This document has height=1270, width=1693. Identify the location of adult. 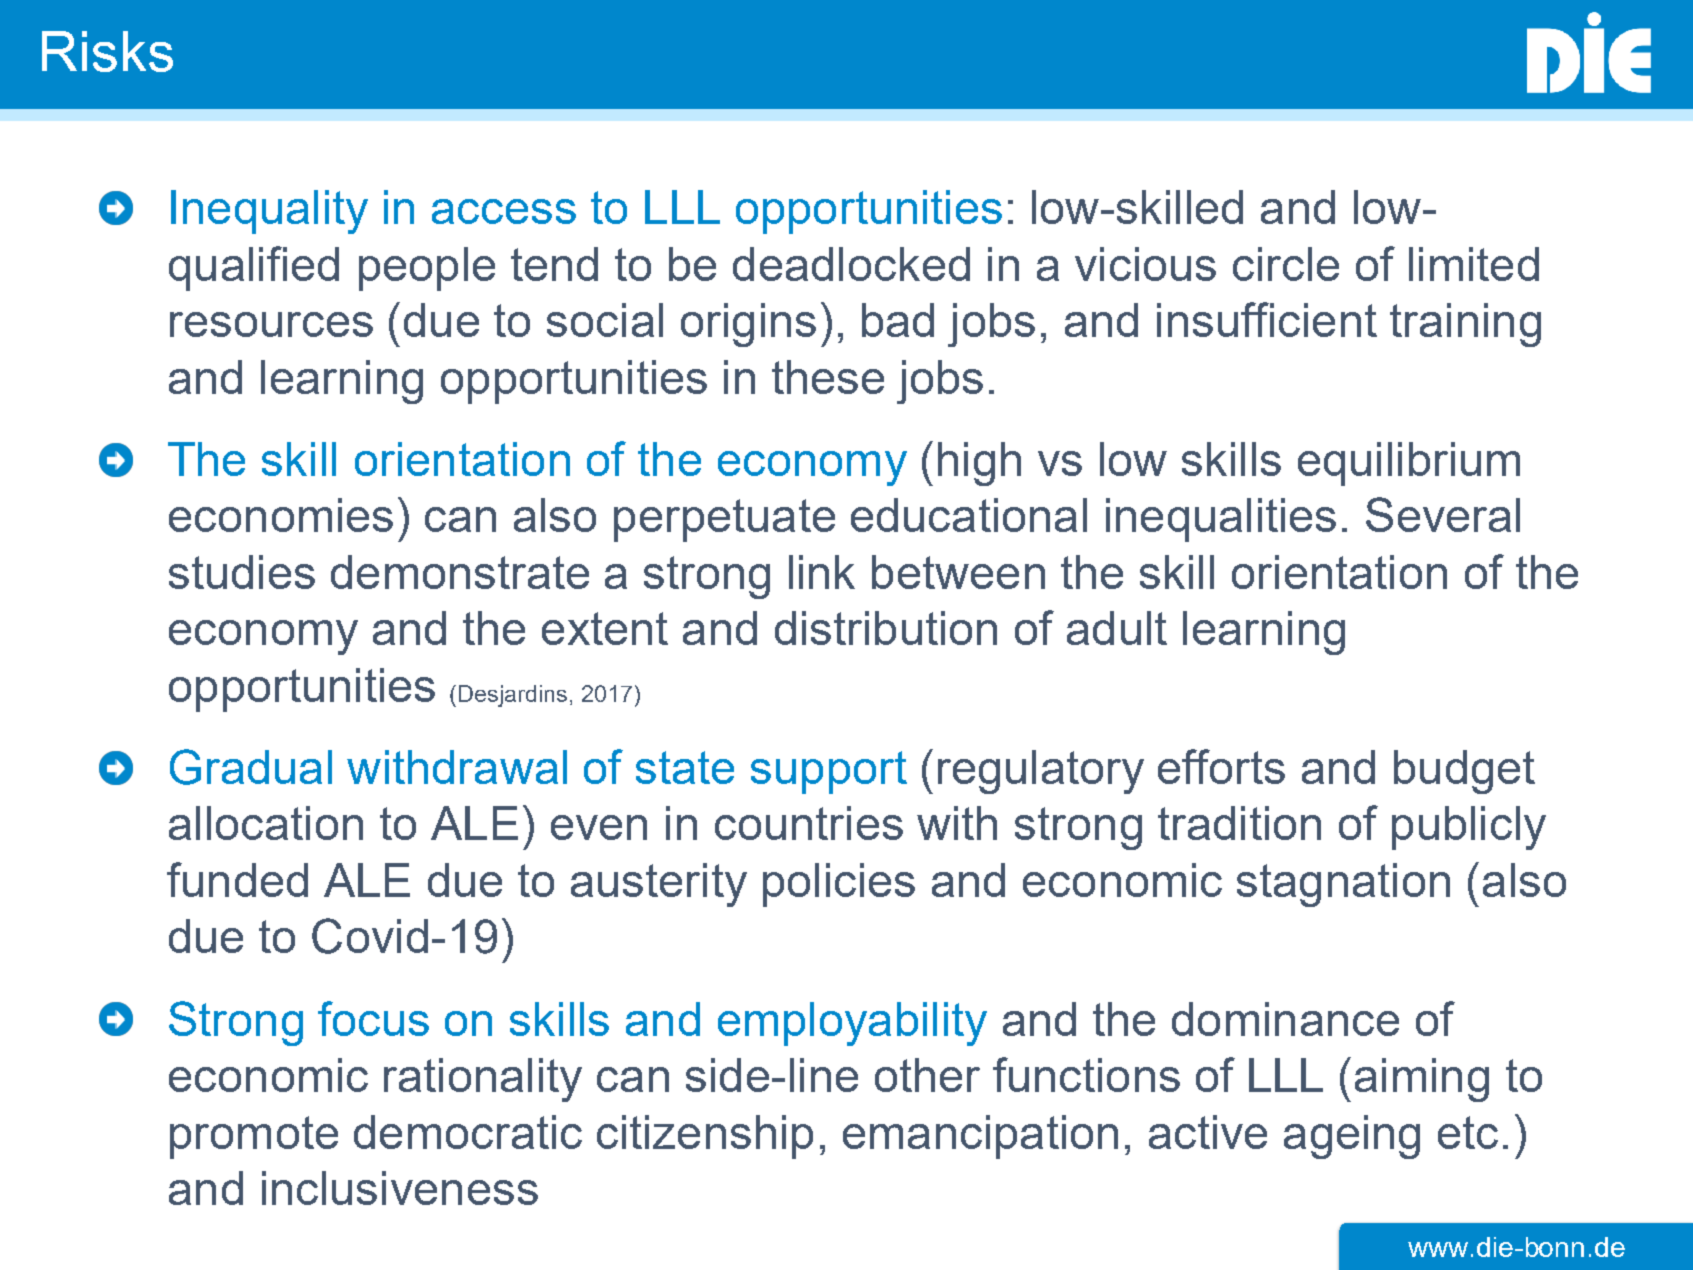
(1117, 628).
